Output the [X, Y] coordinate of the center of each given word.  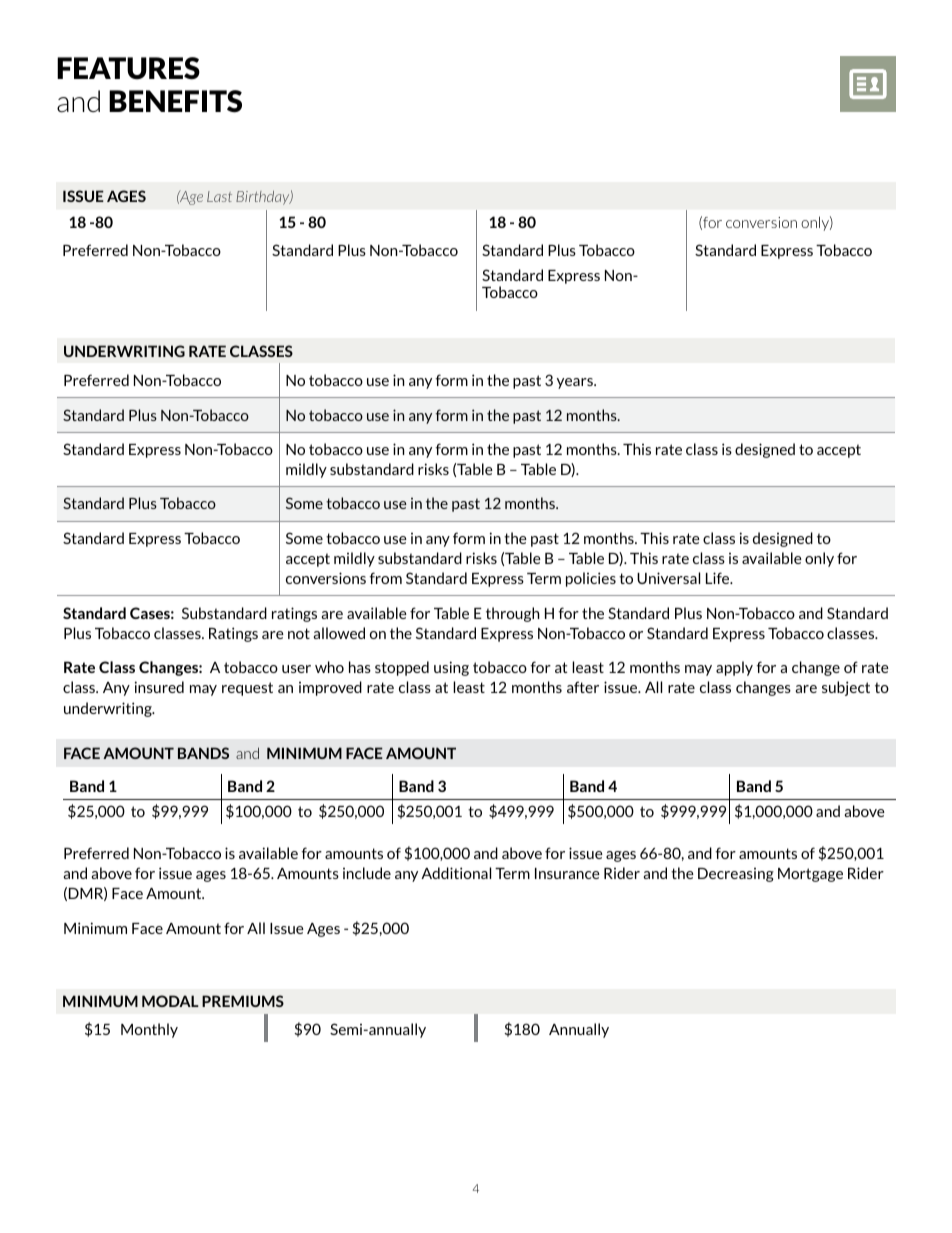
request [247, 689]
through [512, 614]
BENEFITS [175, 101]
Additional [456, 873]
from [385, 578]
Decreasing [736, 875]
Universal [668, 578]
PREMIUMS [243, 1001]
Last [219, 196]
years [576, 383]
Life [719, 578]
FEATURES [128, 68]
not [299, 633]
